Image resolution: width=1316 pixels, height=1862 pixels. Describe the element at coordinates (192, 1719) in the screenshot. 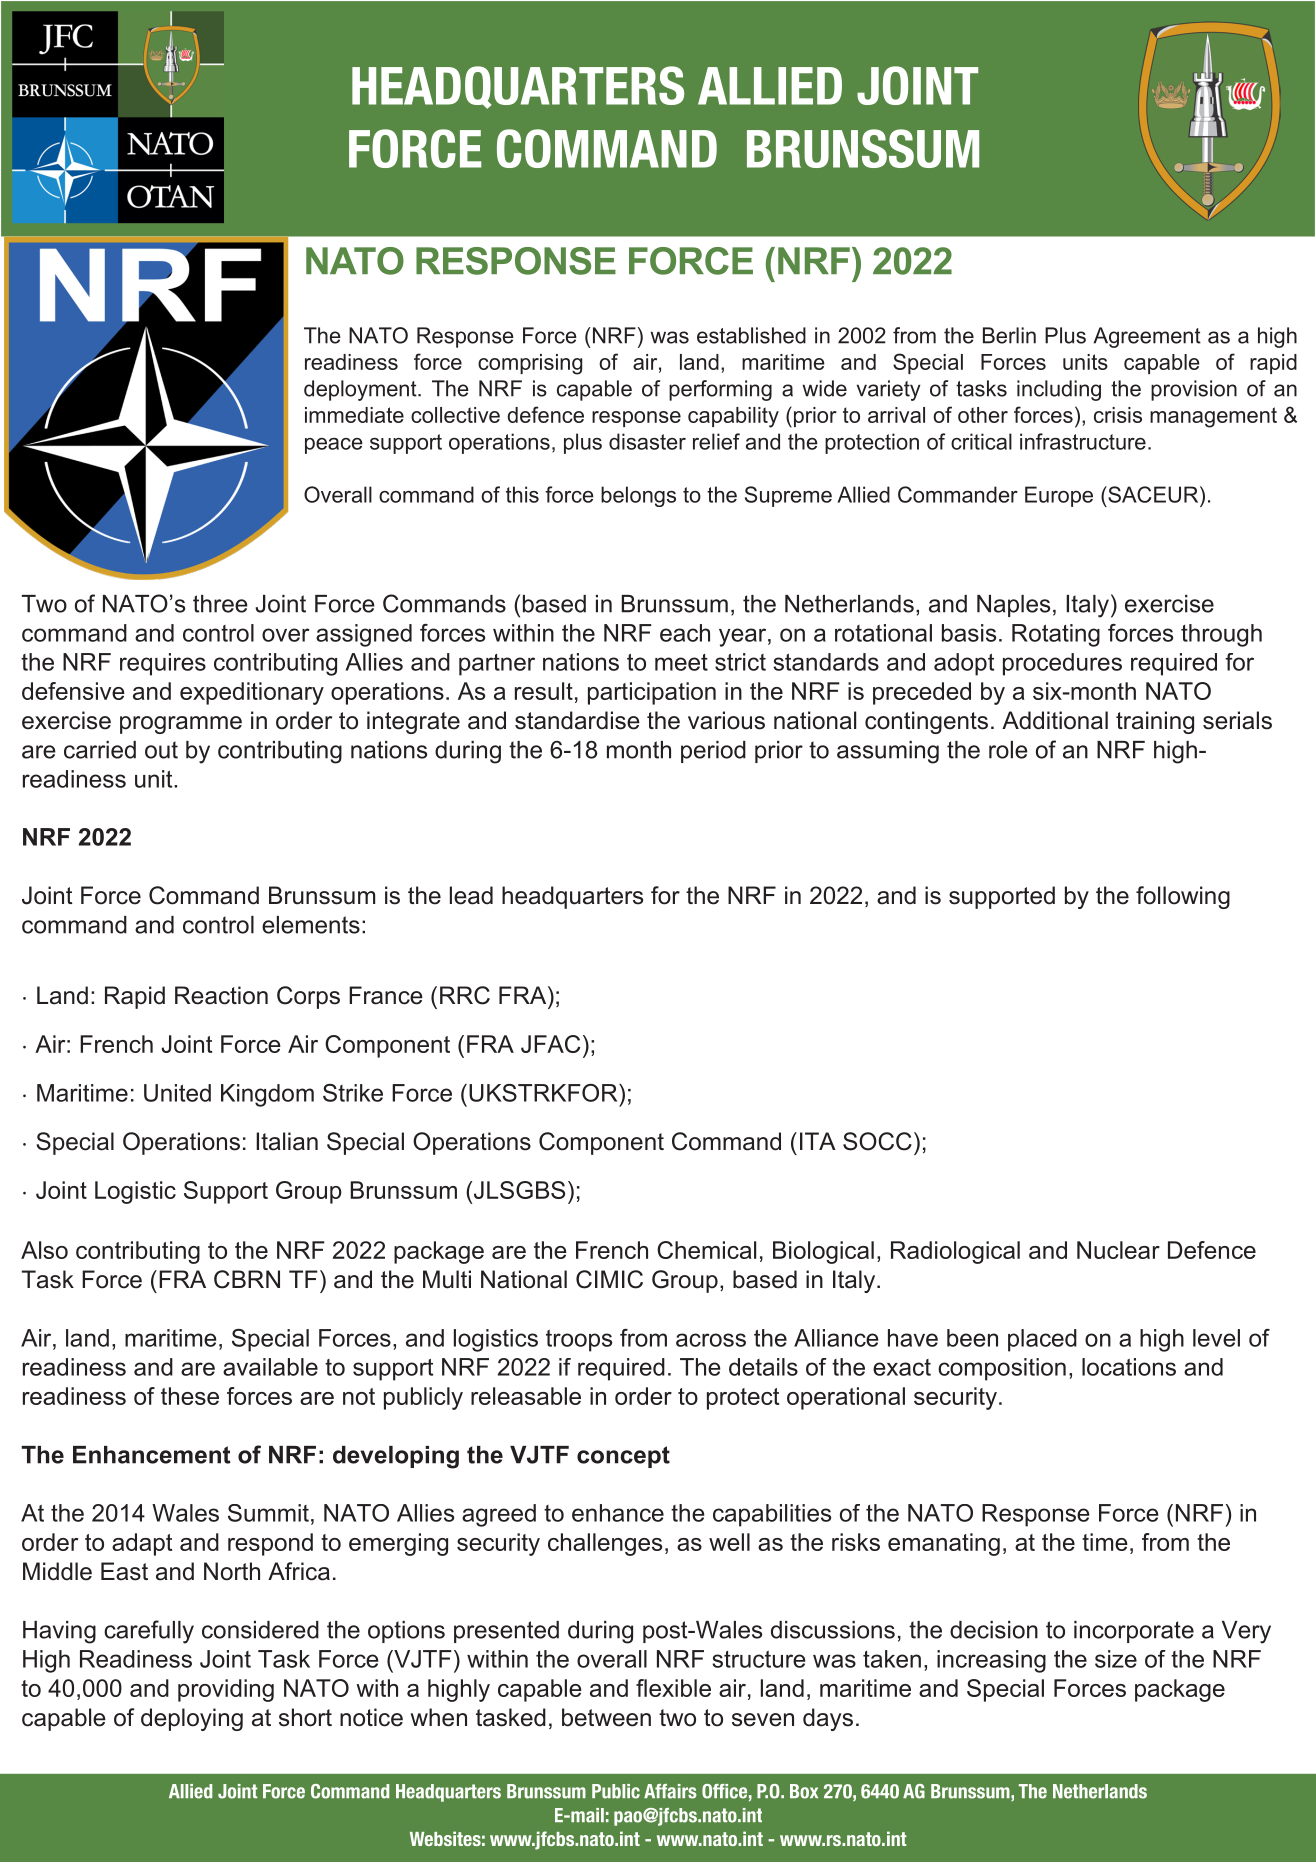

I see `deploying` at that location.
